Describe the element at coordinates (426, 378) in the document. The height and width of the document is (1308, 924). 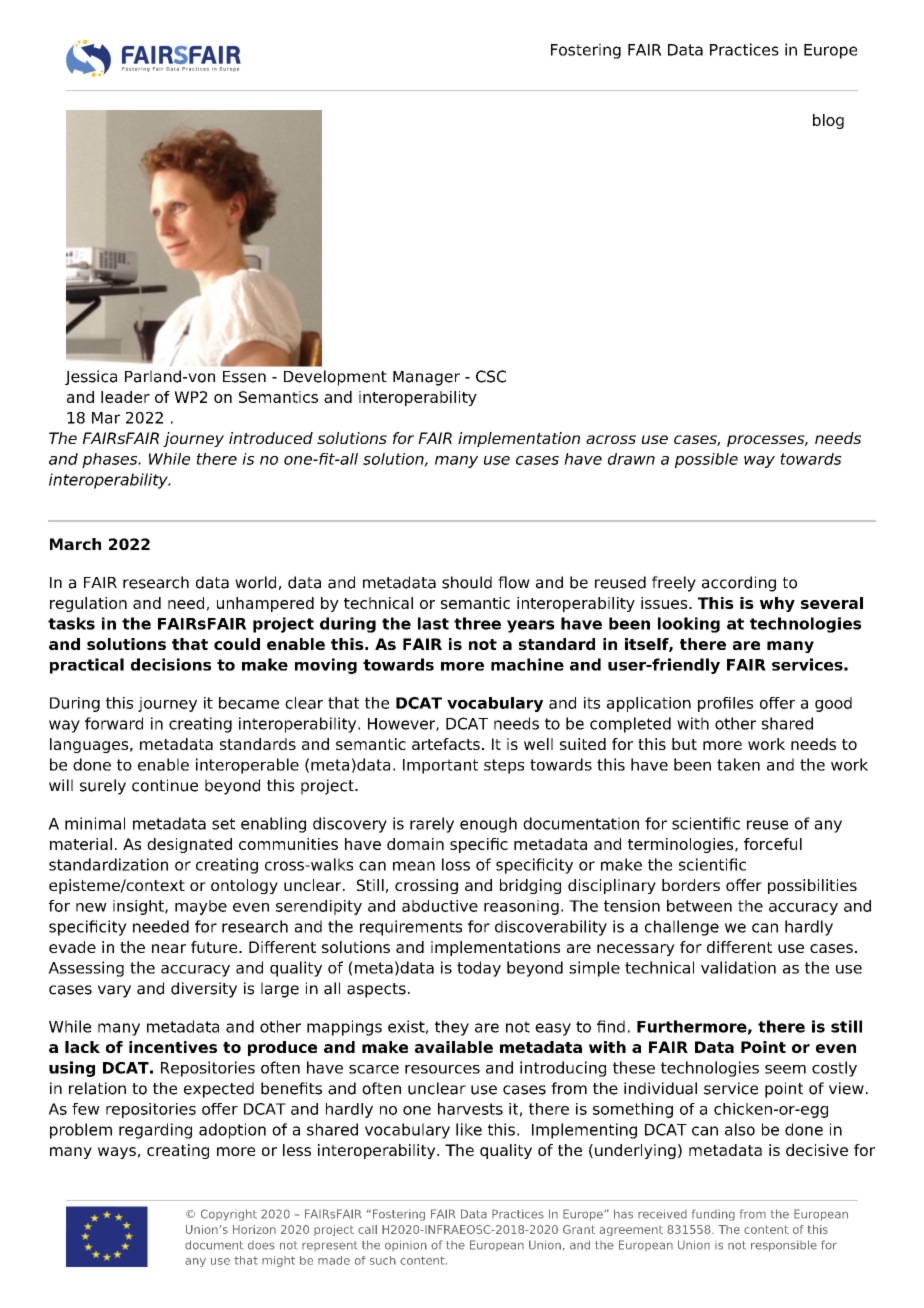
I see `Manager` at that location.
